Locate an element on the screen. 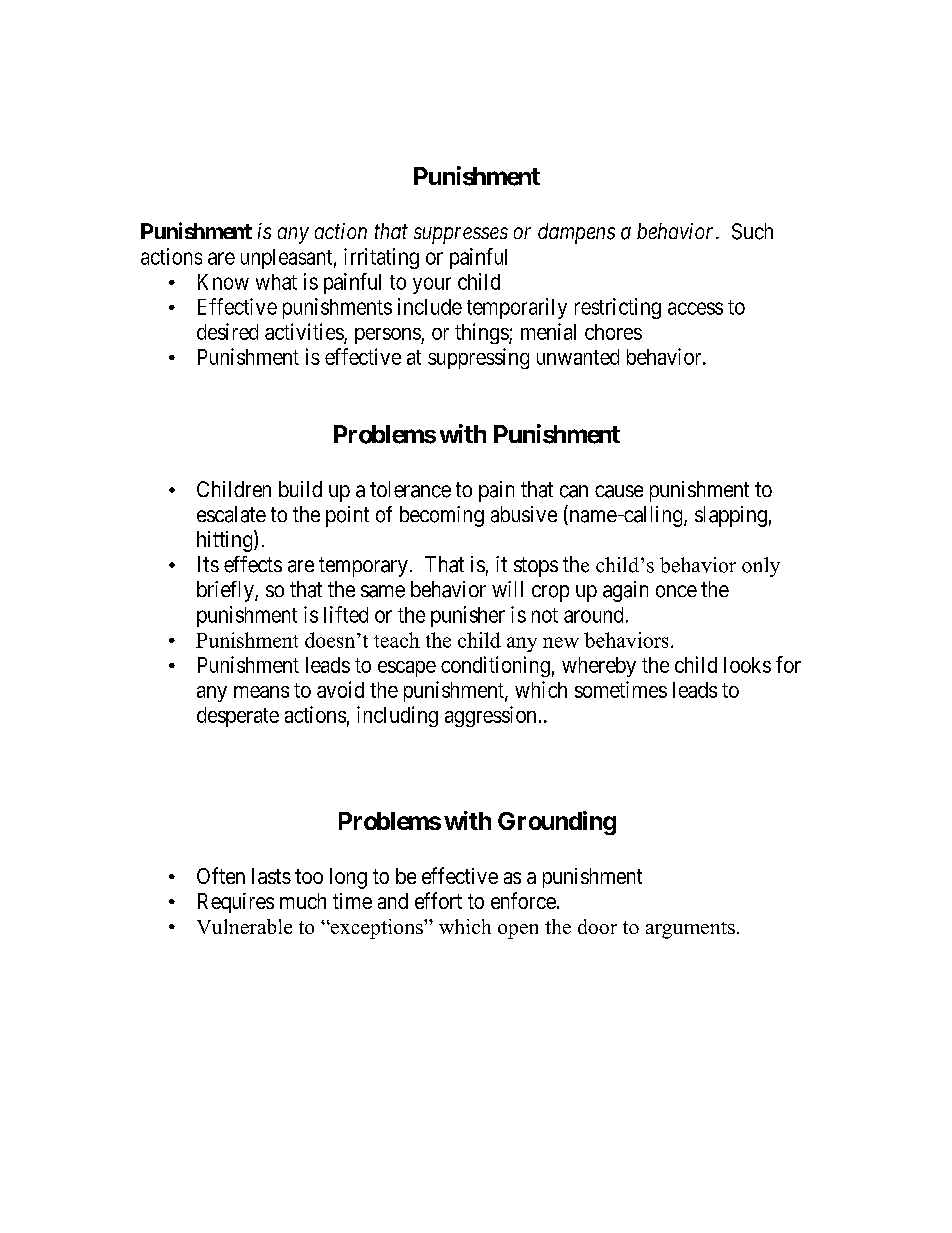  suppresses is located at coordinates (461, 235).
